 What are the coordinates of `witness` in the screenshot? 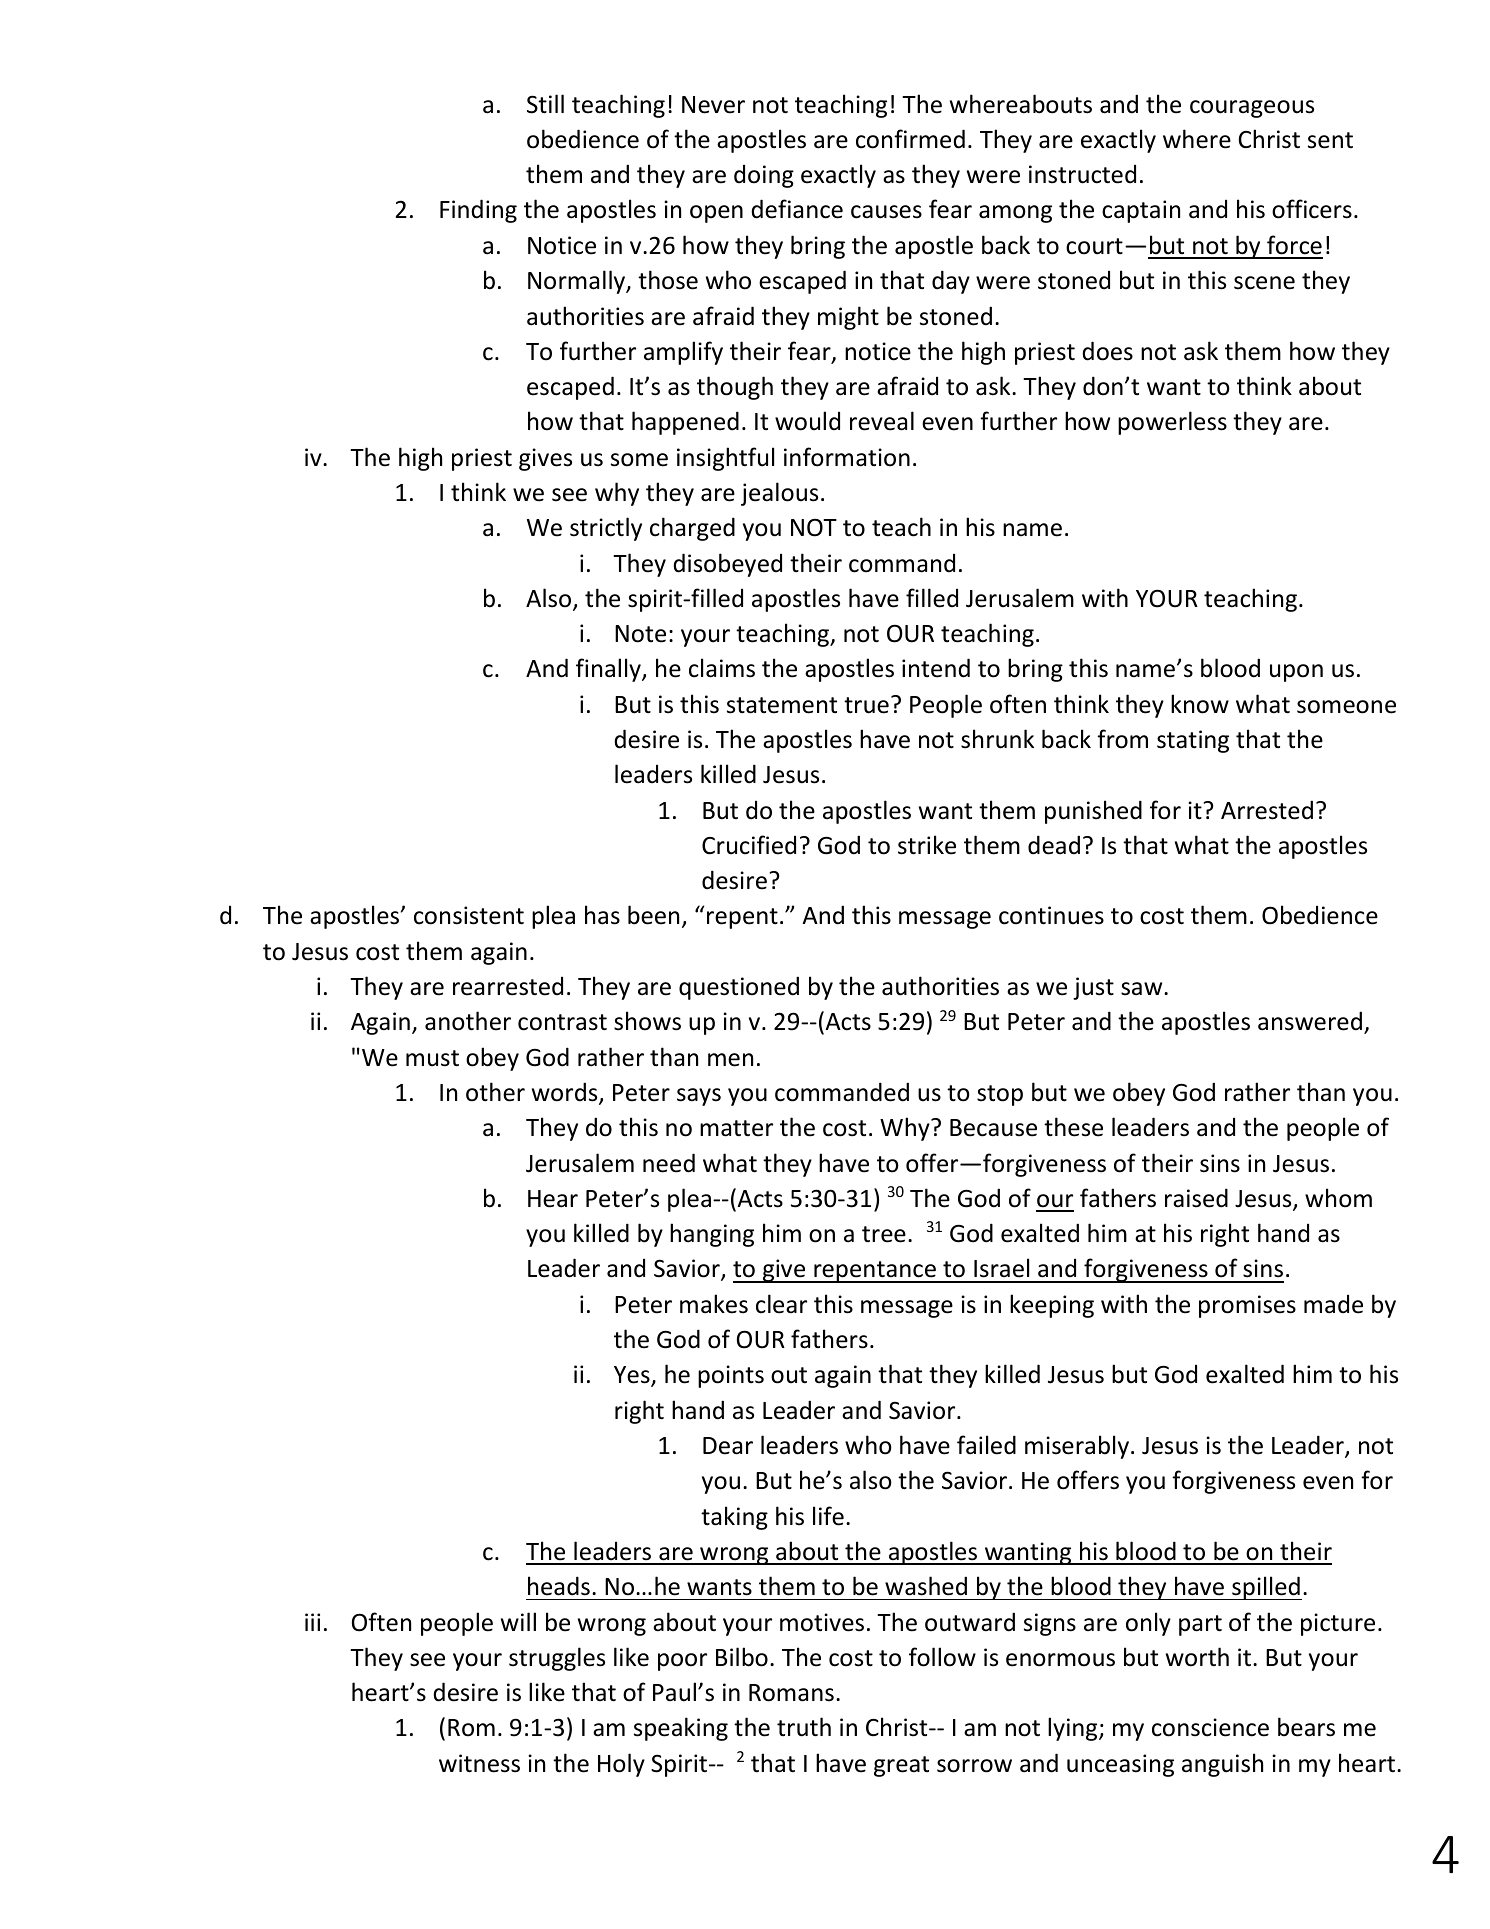 It's located at (479, 1763).
